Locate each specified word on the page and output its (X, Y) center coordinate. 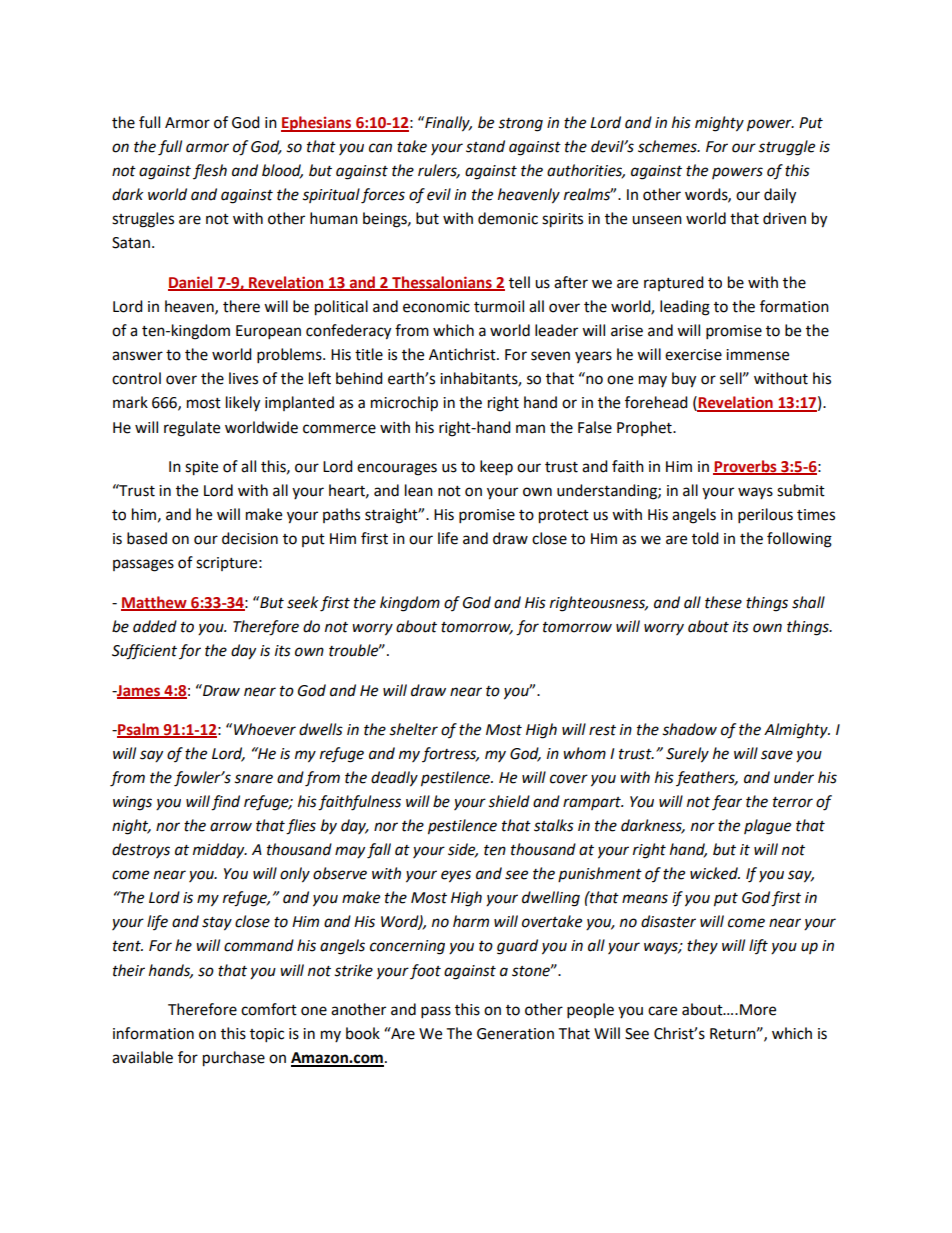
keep (496, 468)
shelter (413, 729)
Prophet (645, 428)
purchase (234, 1059)
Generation (515, 1034)
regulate (192, 429)
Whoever (265, 729)
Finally (447, 124)
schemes (668, 146)
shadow (689, 729)
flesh (210, 171)
